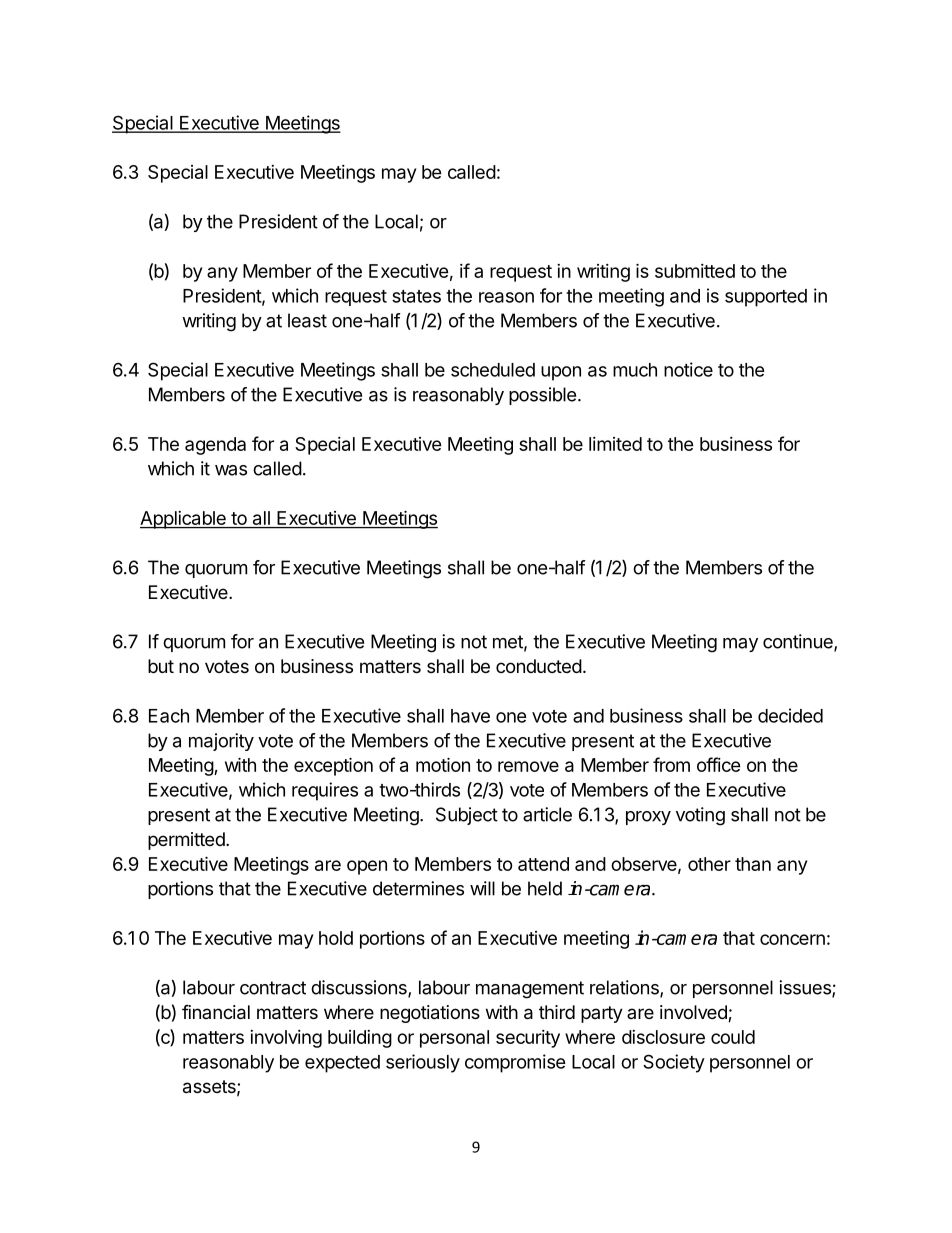 This document has height=1233, width=952. I want to click on notice, so click(688, 369).
